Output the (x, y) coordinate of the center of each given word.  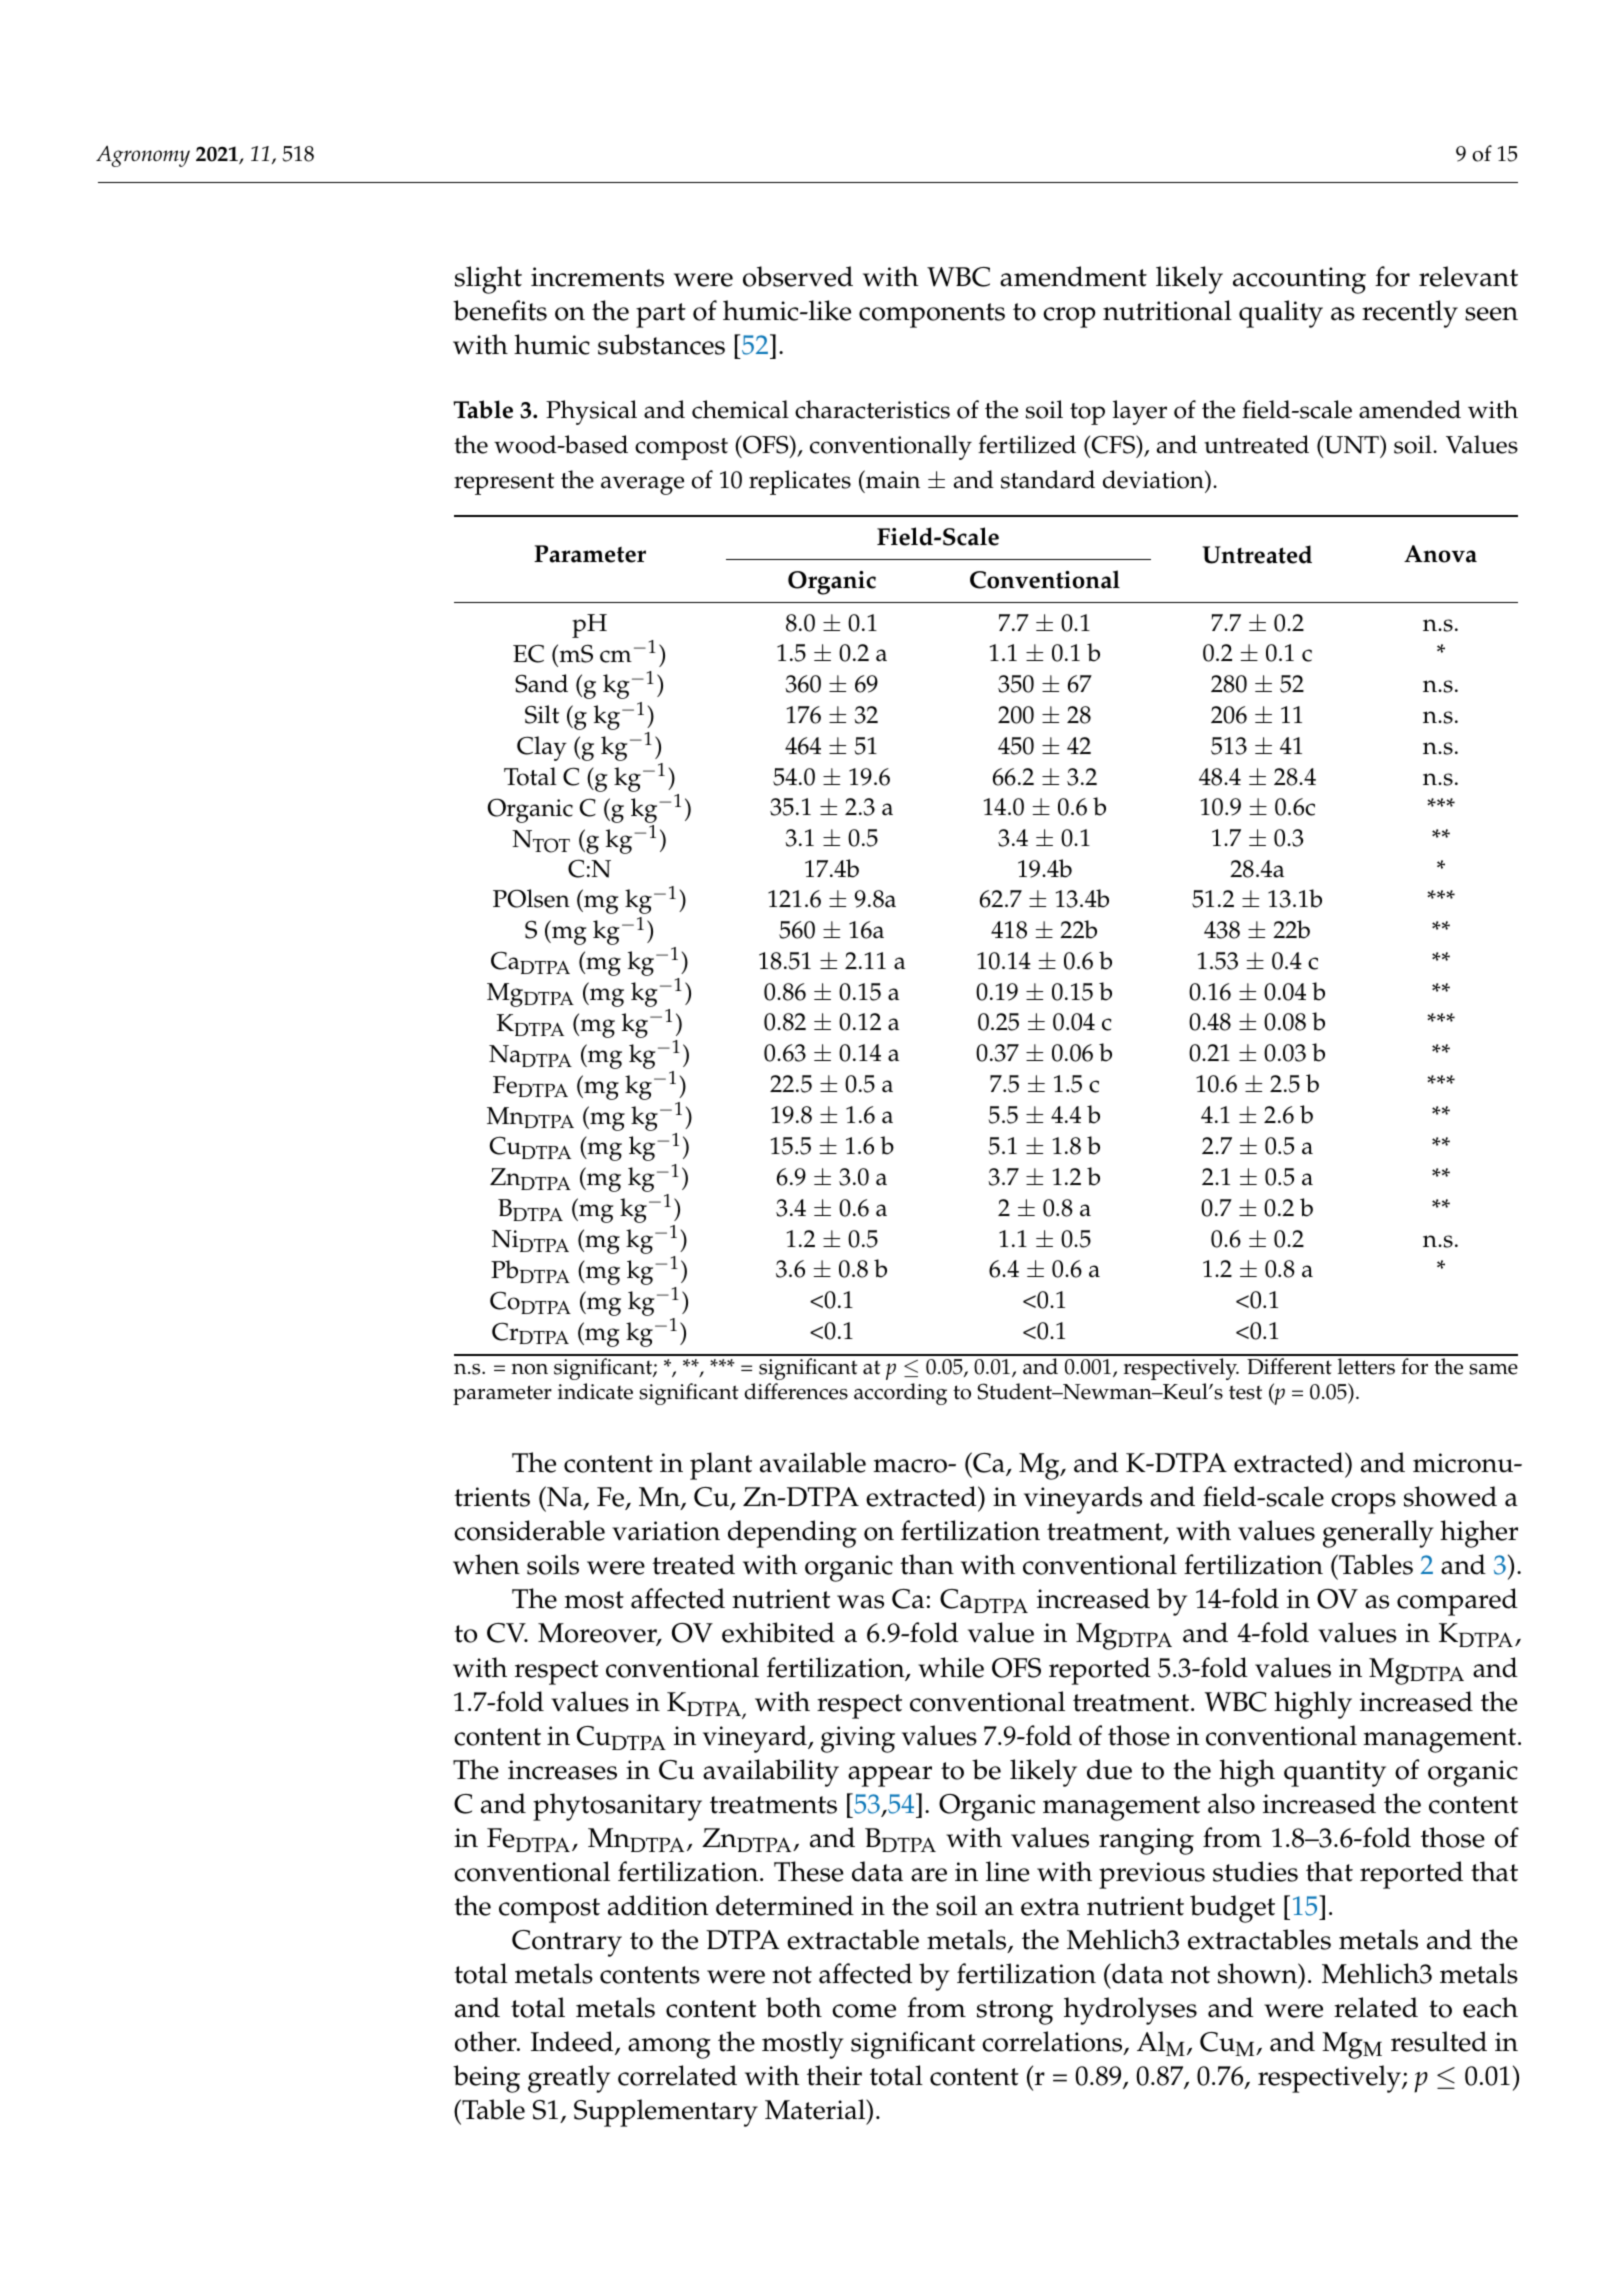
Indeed (573, 2043)
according (900, 1394)
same (1493, 1369)
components (932, 315)
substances (661, 344)
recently (1410, 314)
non (529, 1369)
